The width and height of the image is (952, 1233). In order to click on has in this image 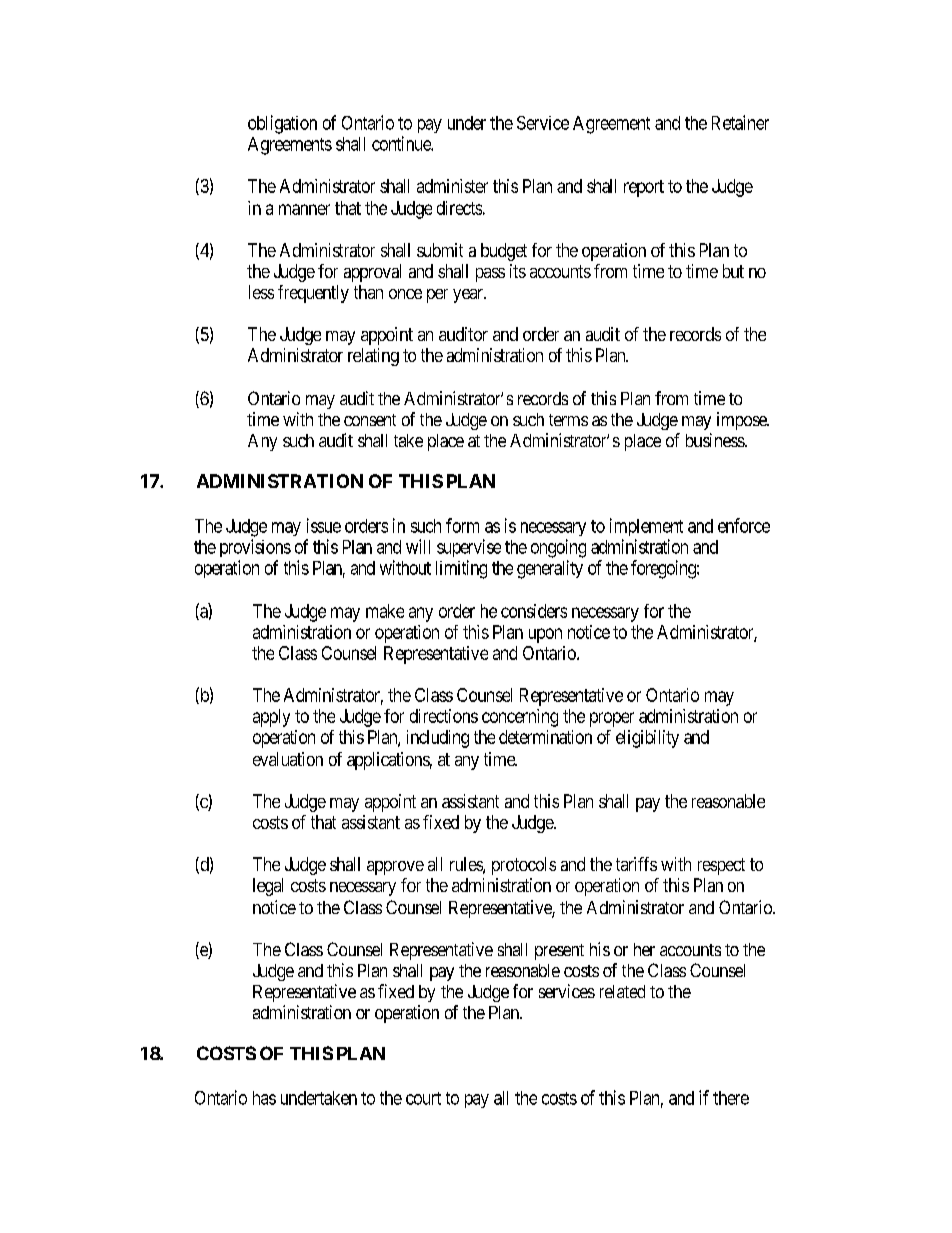, I will do `click(264, 1098)`.
